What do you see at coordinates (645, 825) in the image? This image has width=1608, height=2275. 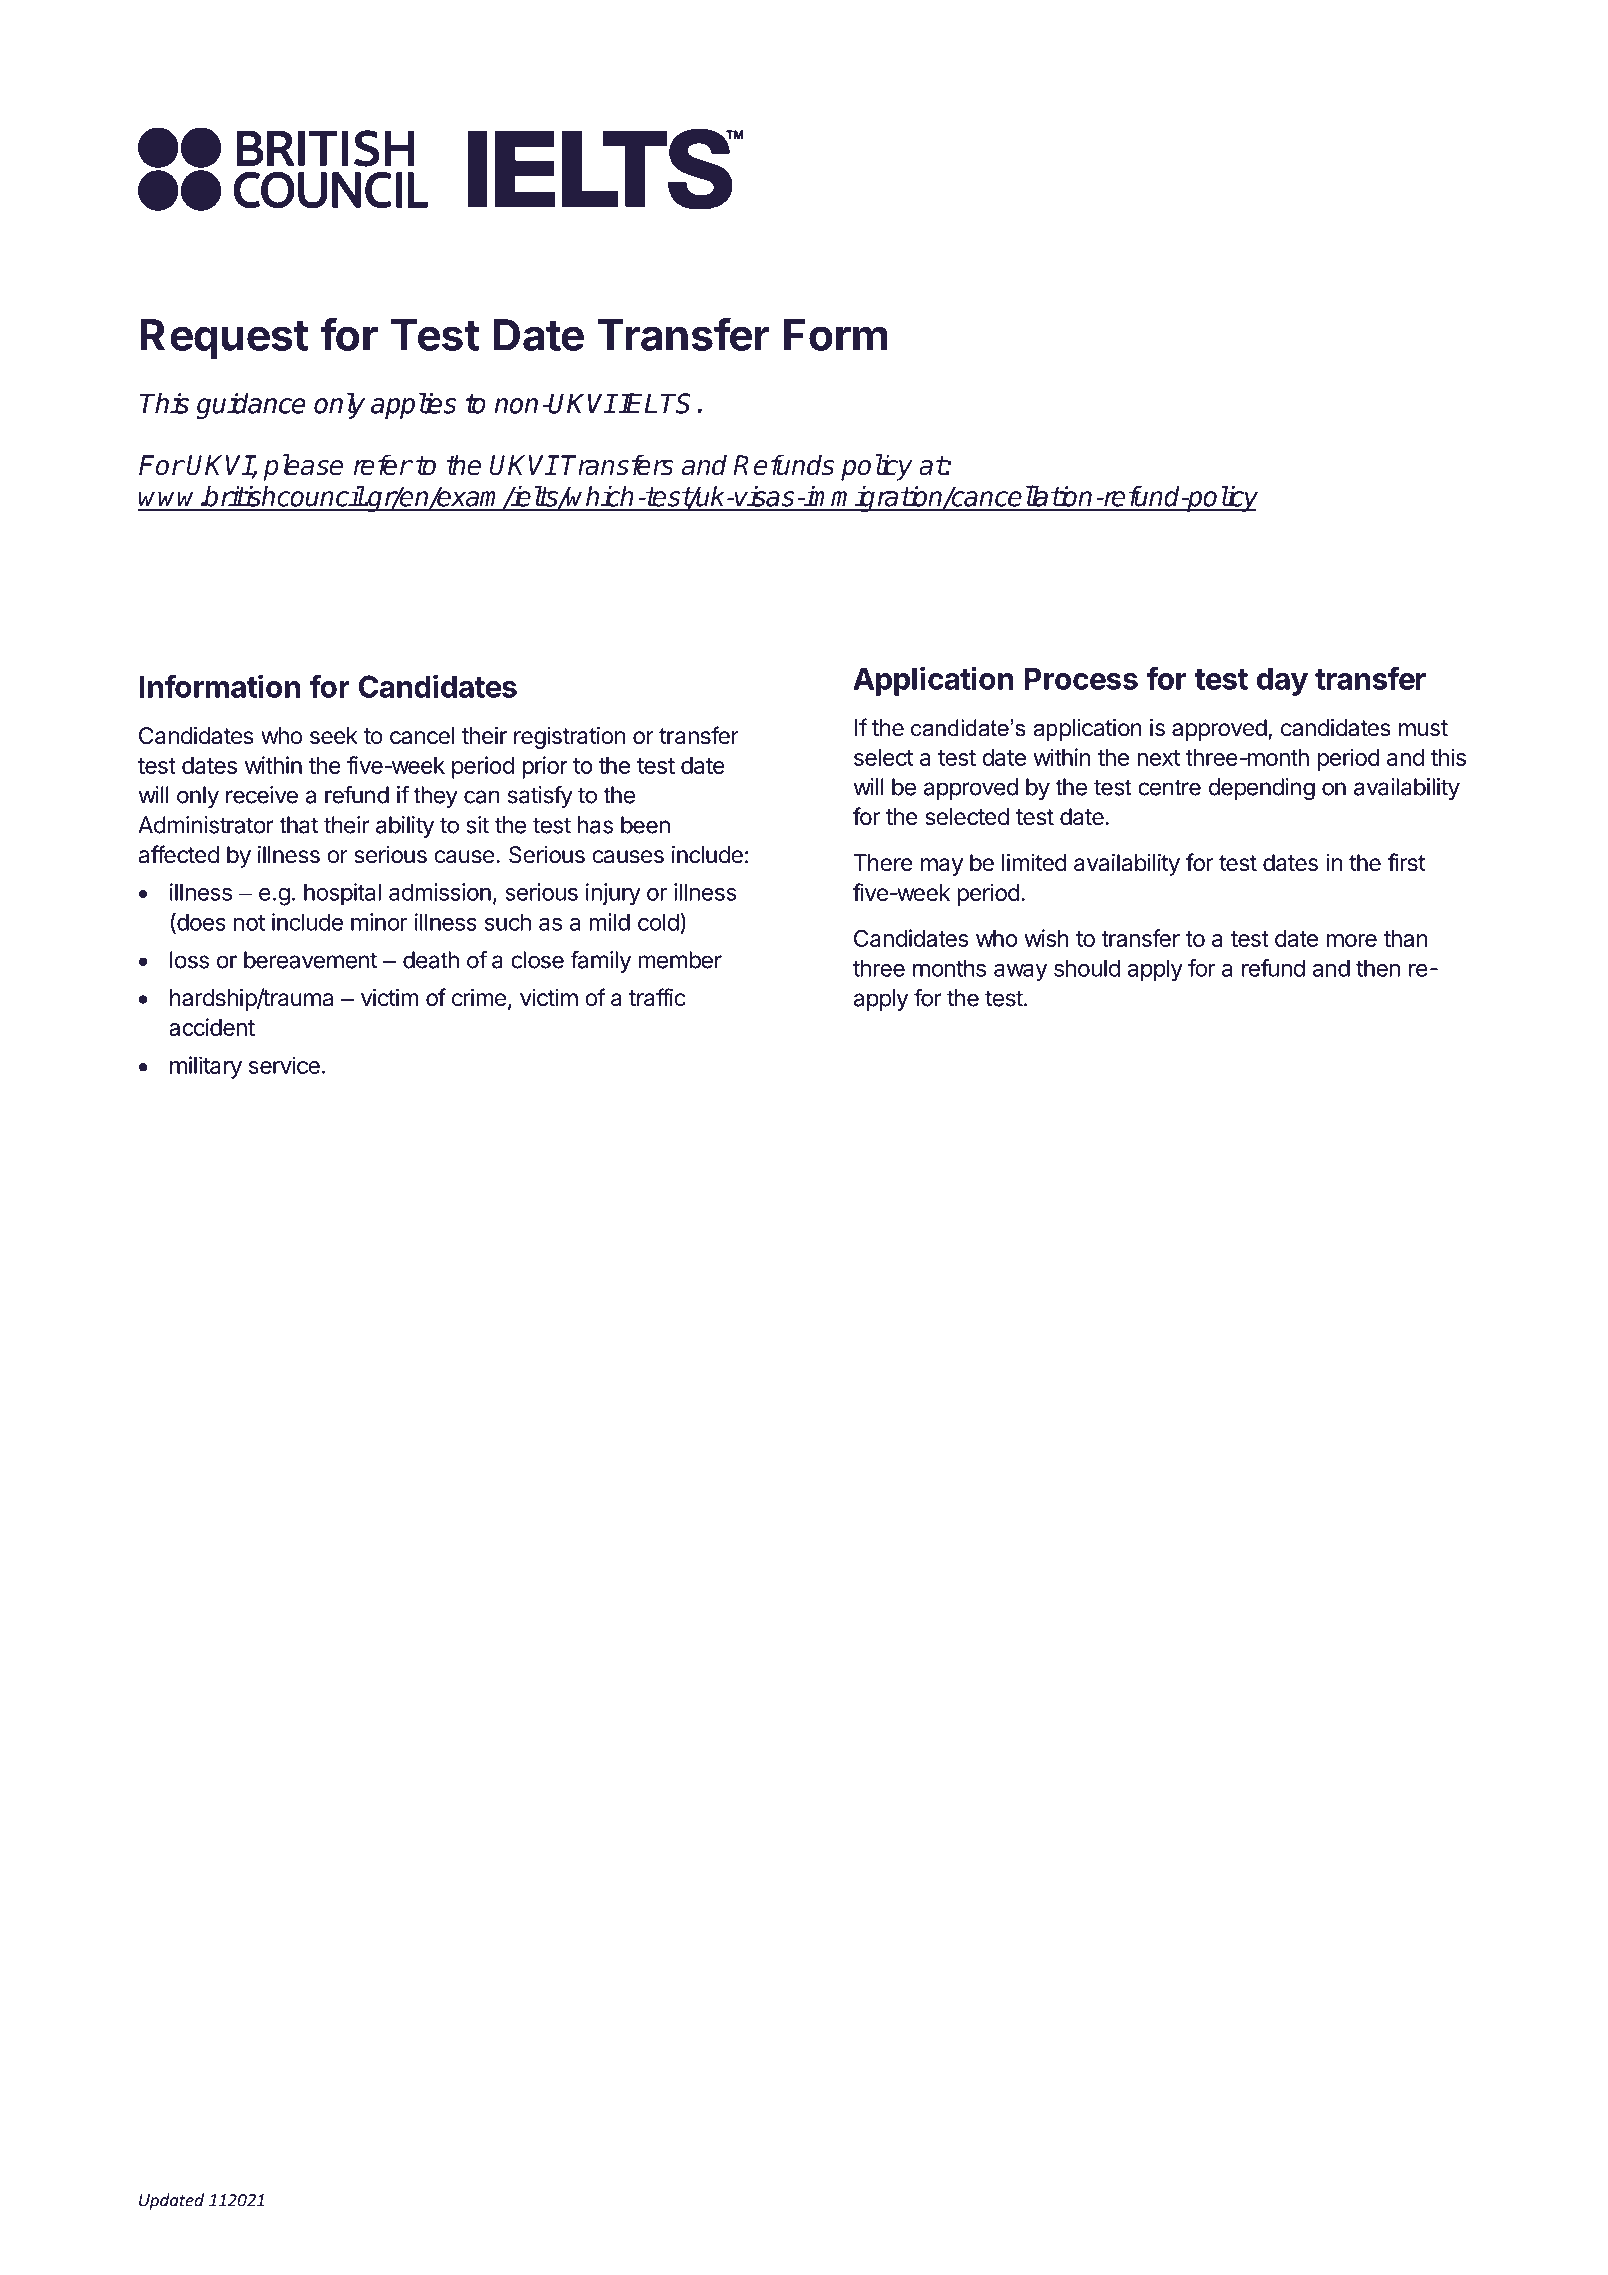 I see `been` at bounding box center [645, 825].
